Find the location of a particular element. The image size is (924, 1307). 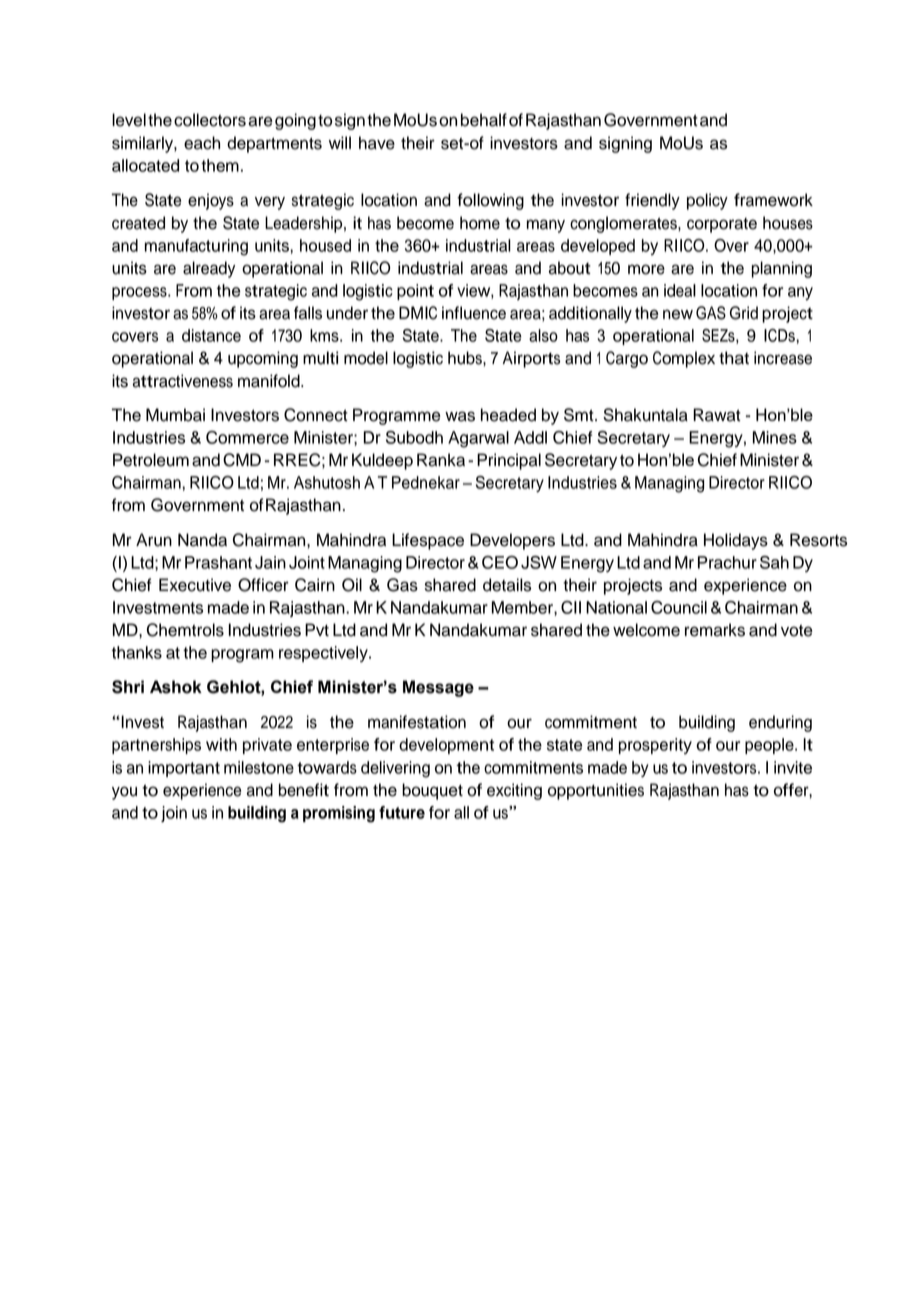

thanks is located at coordinates (137, 652).
